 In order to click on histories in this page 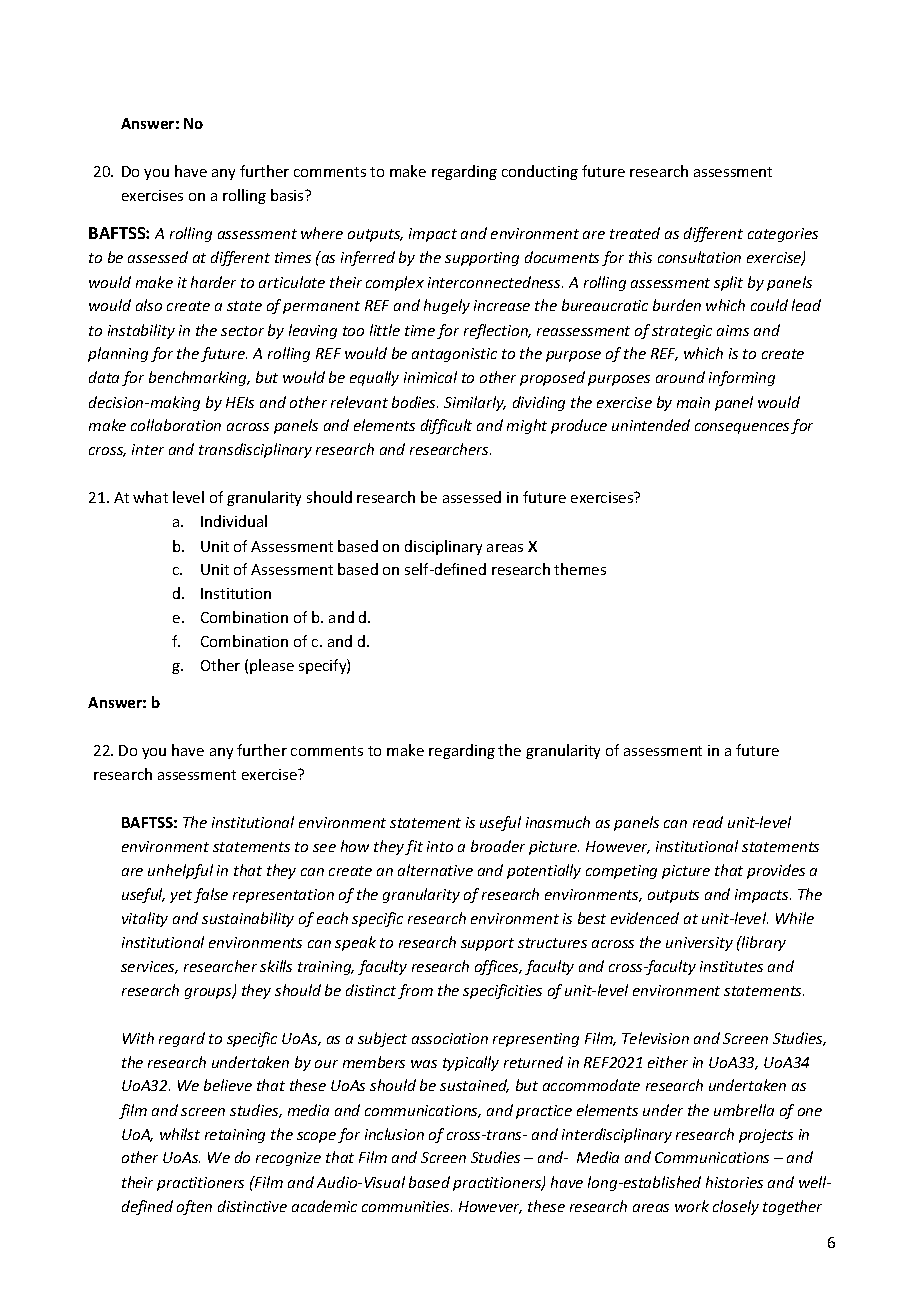, I will do `click(734, 1182)`.
